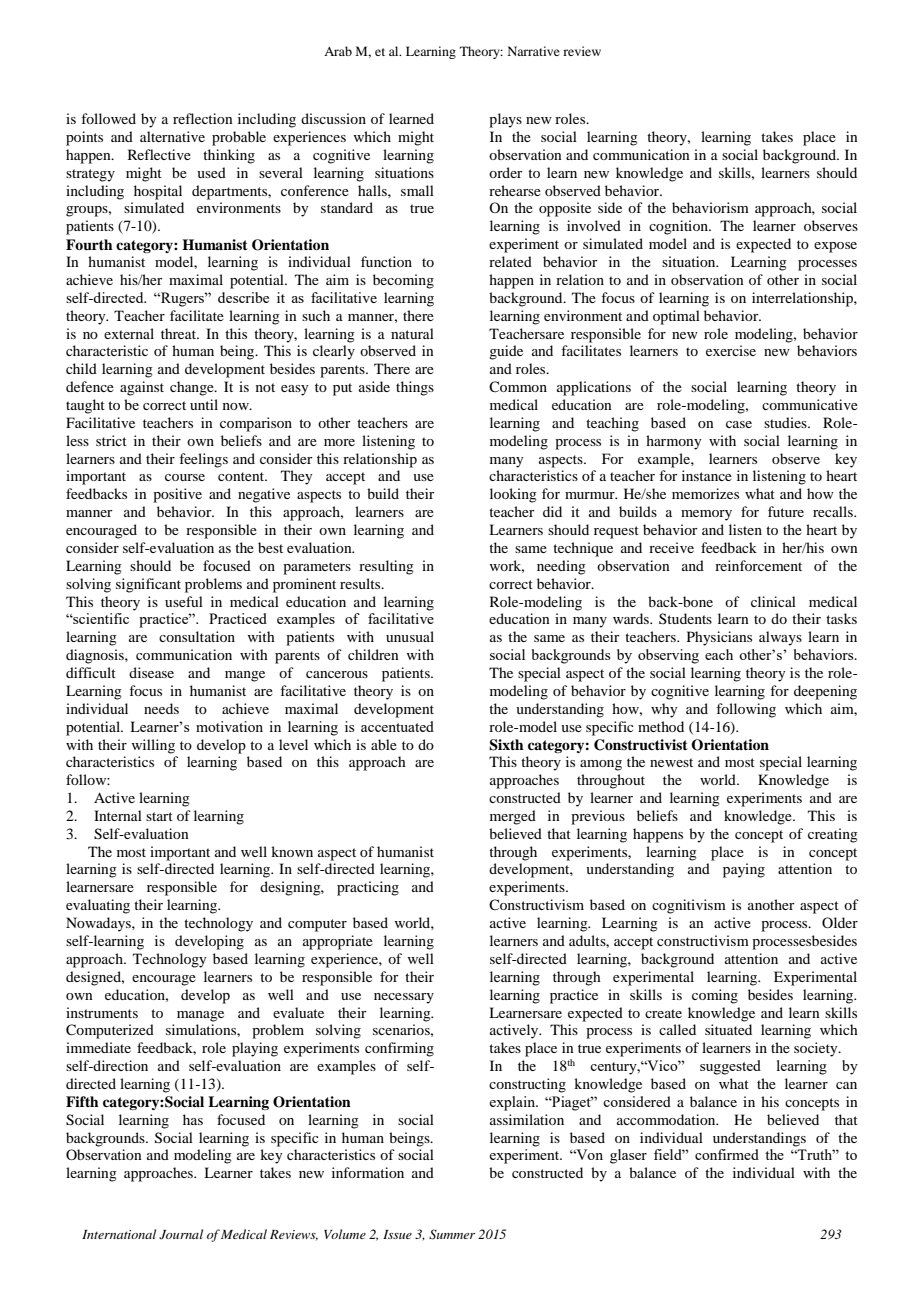 The height and width of the screenshot is (1308, 924). What do you see at coordinates (680, 227) in the screenshot?
I see `cognition` at bounding box center [680, 227].
